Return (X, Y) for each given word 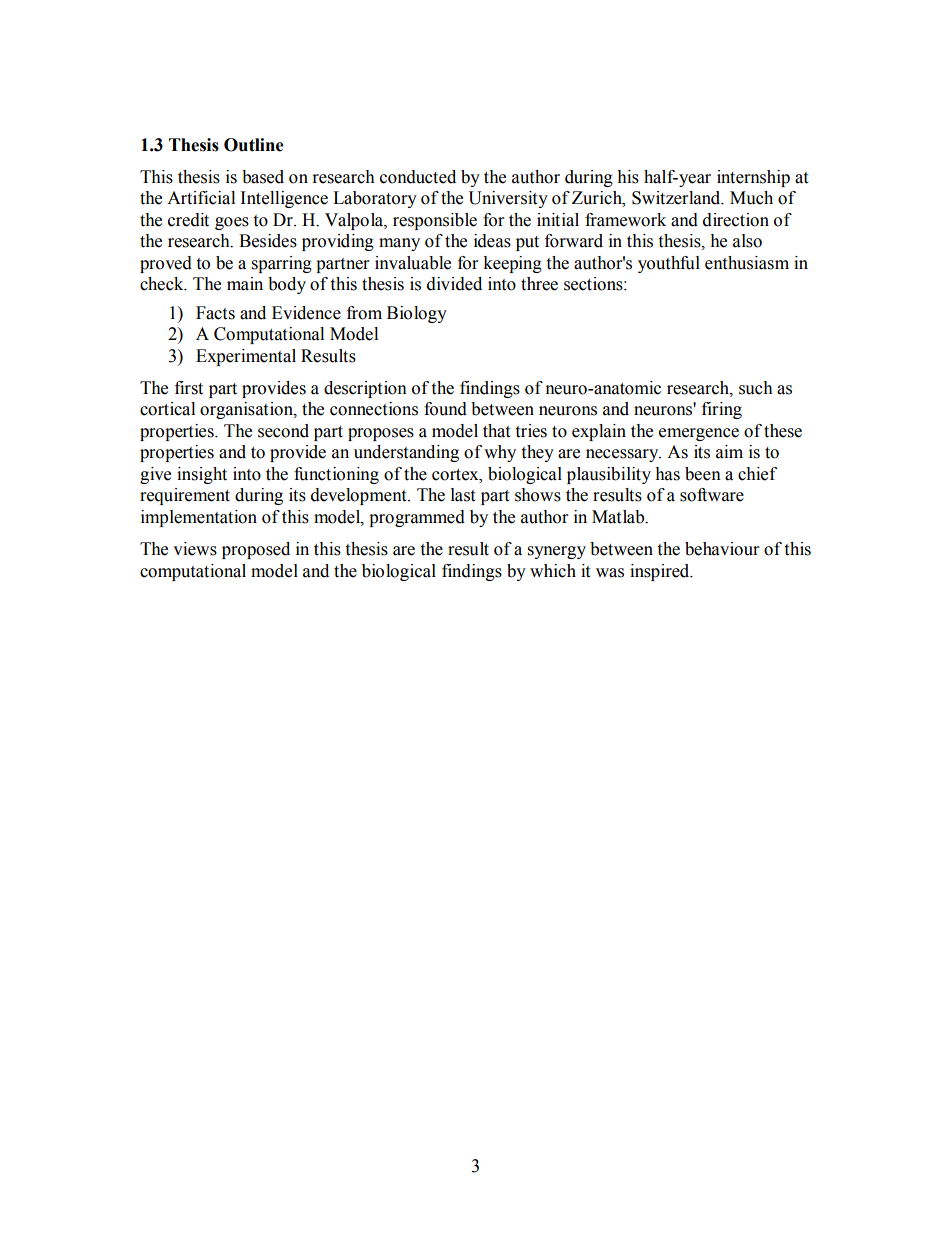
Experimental (246, 357)
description (365, 389)
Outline (254, 145)
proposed (256, 550)
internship (753, 178)
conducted (418, 177)
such (756, 388)
